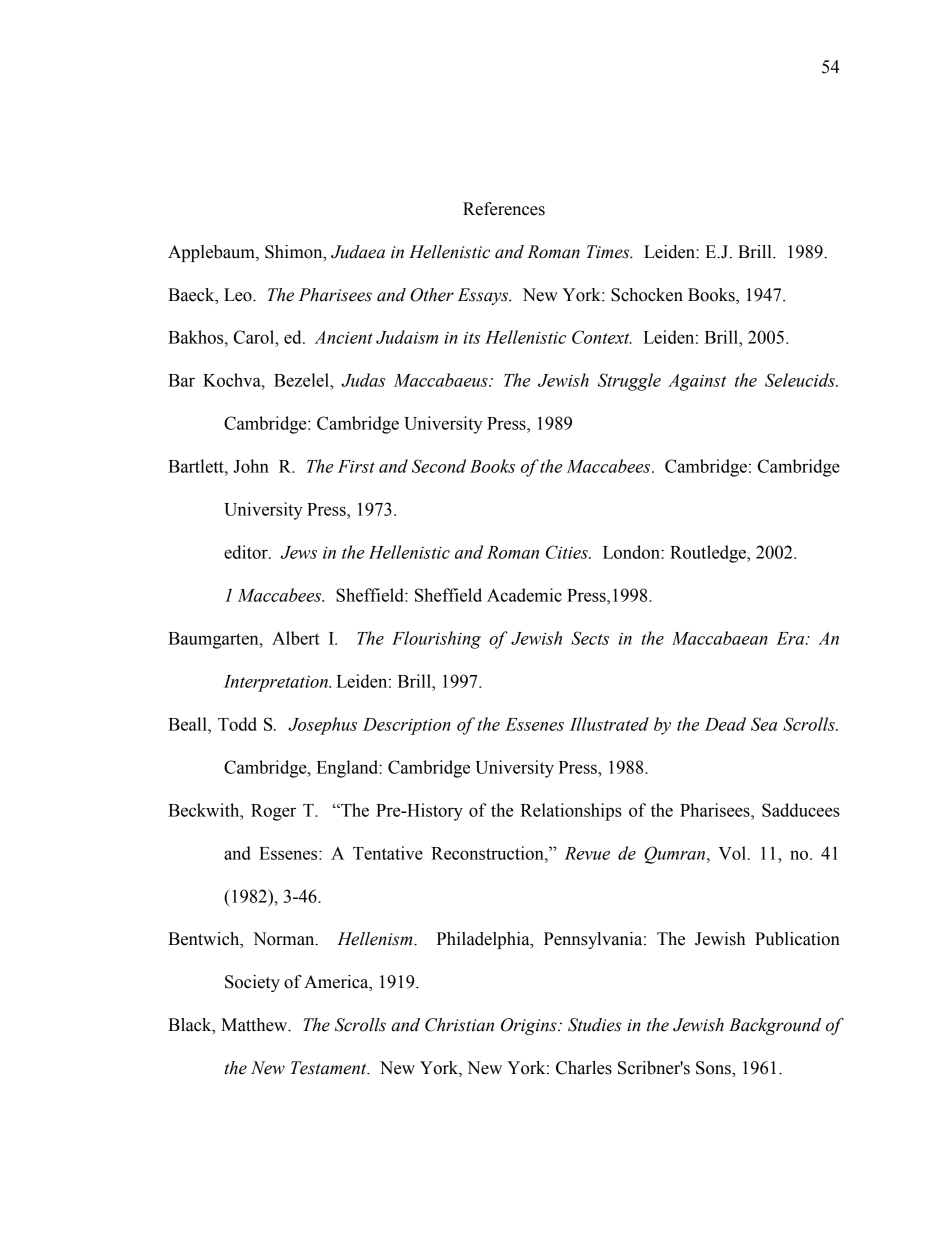  Describe the element at coordinates (530, 1026) in the screenshot. I see `Origins` at that location.
